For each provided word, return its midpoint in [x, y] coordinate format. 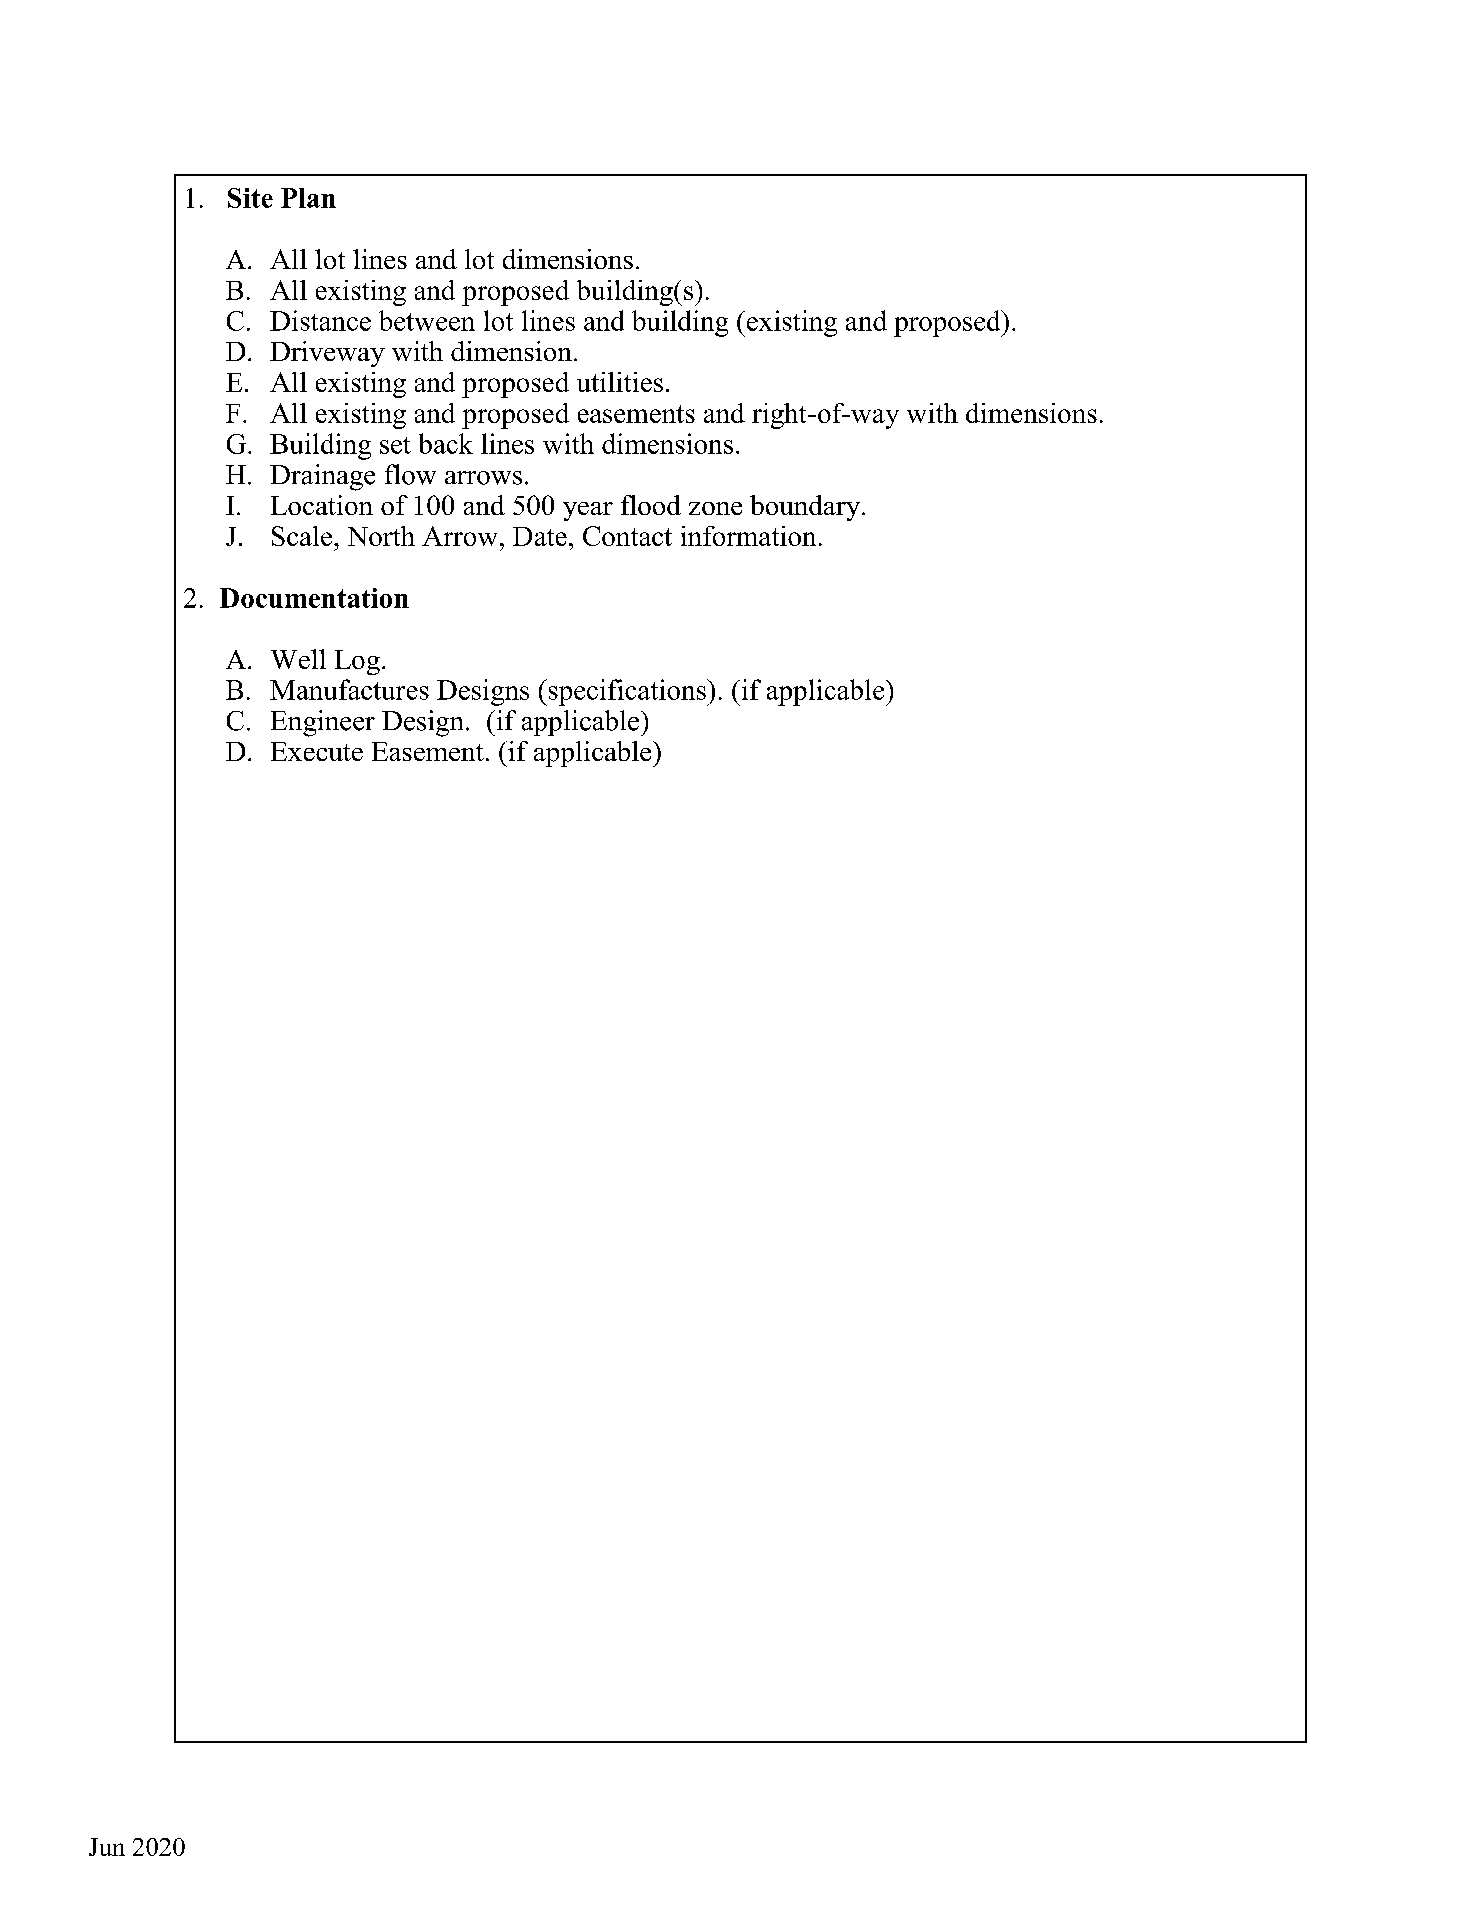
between [427, 320]
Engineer [323, 723]
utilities [620, 382]
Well [298, 659]
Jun [107, 1847]
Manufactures [349, 689]
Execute [317, 751]
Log [357, 662]
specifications [627, 692]
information [748, 536]
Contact [627, 536]
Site [250, 198]
